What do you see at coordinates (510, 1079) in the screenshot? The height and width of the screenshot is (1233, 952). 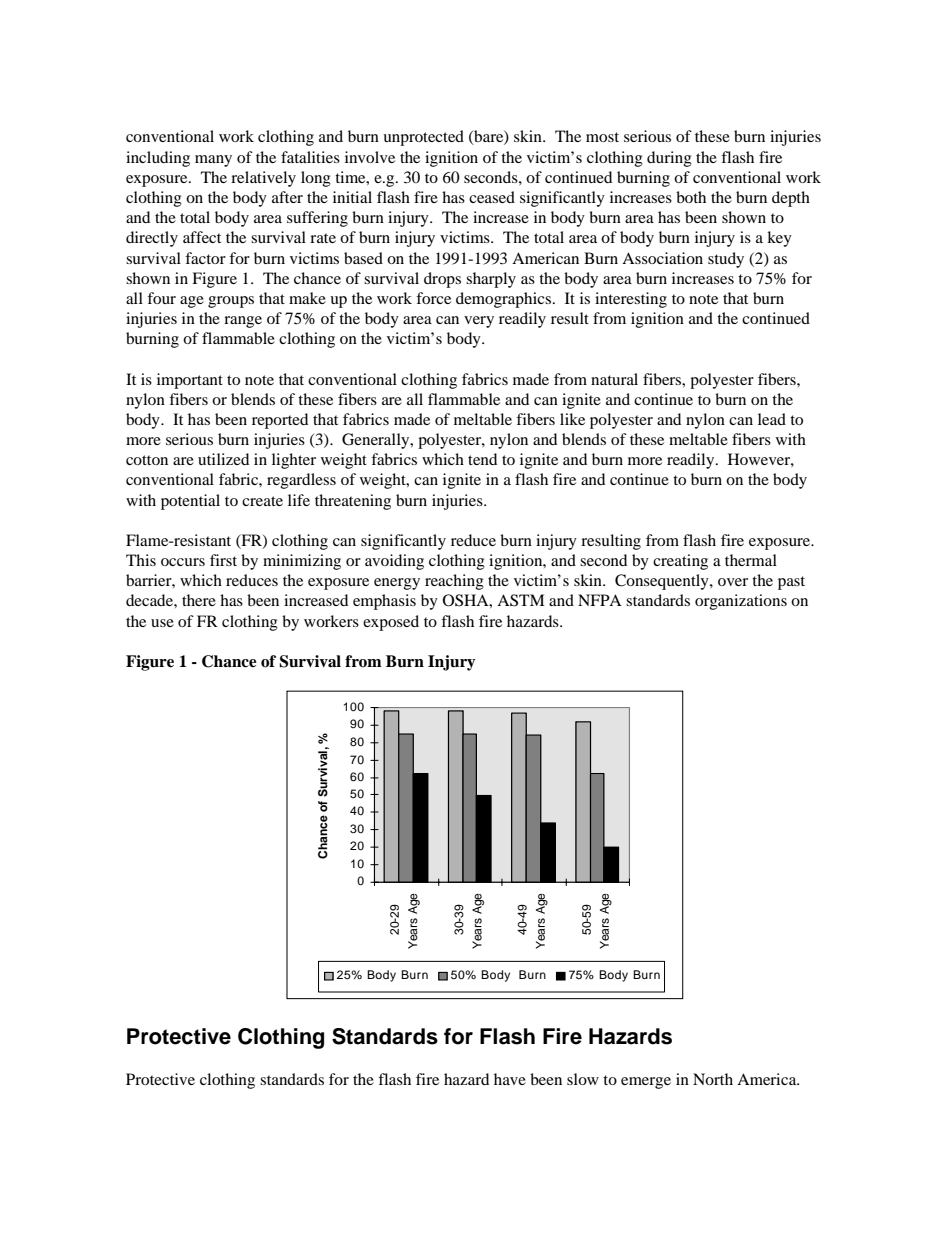 I see `have` at bounding box center [510, 1079].
